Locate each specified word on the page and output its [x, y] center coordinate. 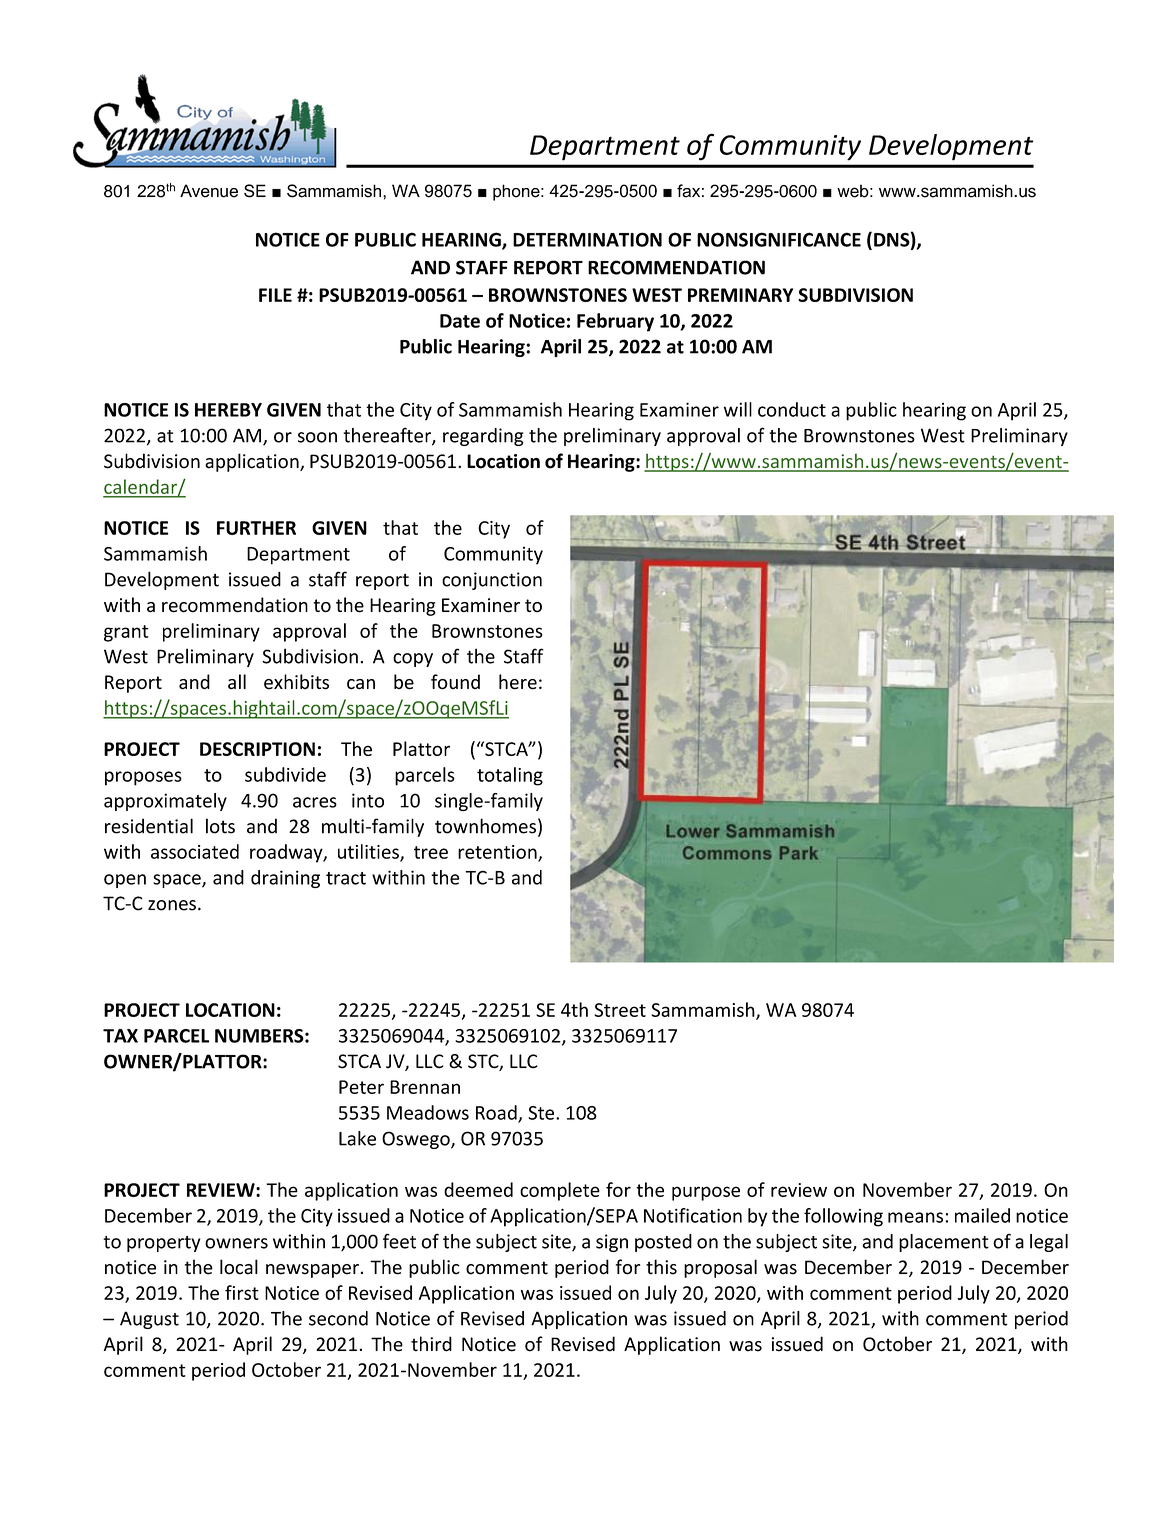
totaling [510, 776]
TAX [120, 1036]
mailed [982, 1215]
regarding [483, 437]
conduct [792, 409]
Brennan [425, 1087]
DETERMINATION [587, 239]
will [738, 409]
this [661, 1267]
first [242, 1292]
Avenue [209, 191]
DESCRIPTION [257, 749]
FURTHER [256, 528]
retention [498, 853]
